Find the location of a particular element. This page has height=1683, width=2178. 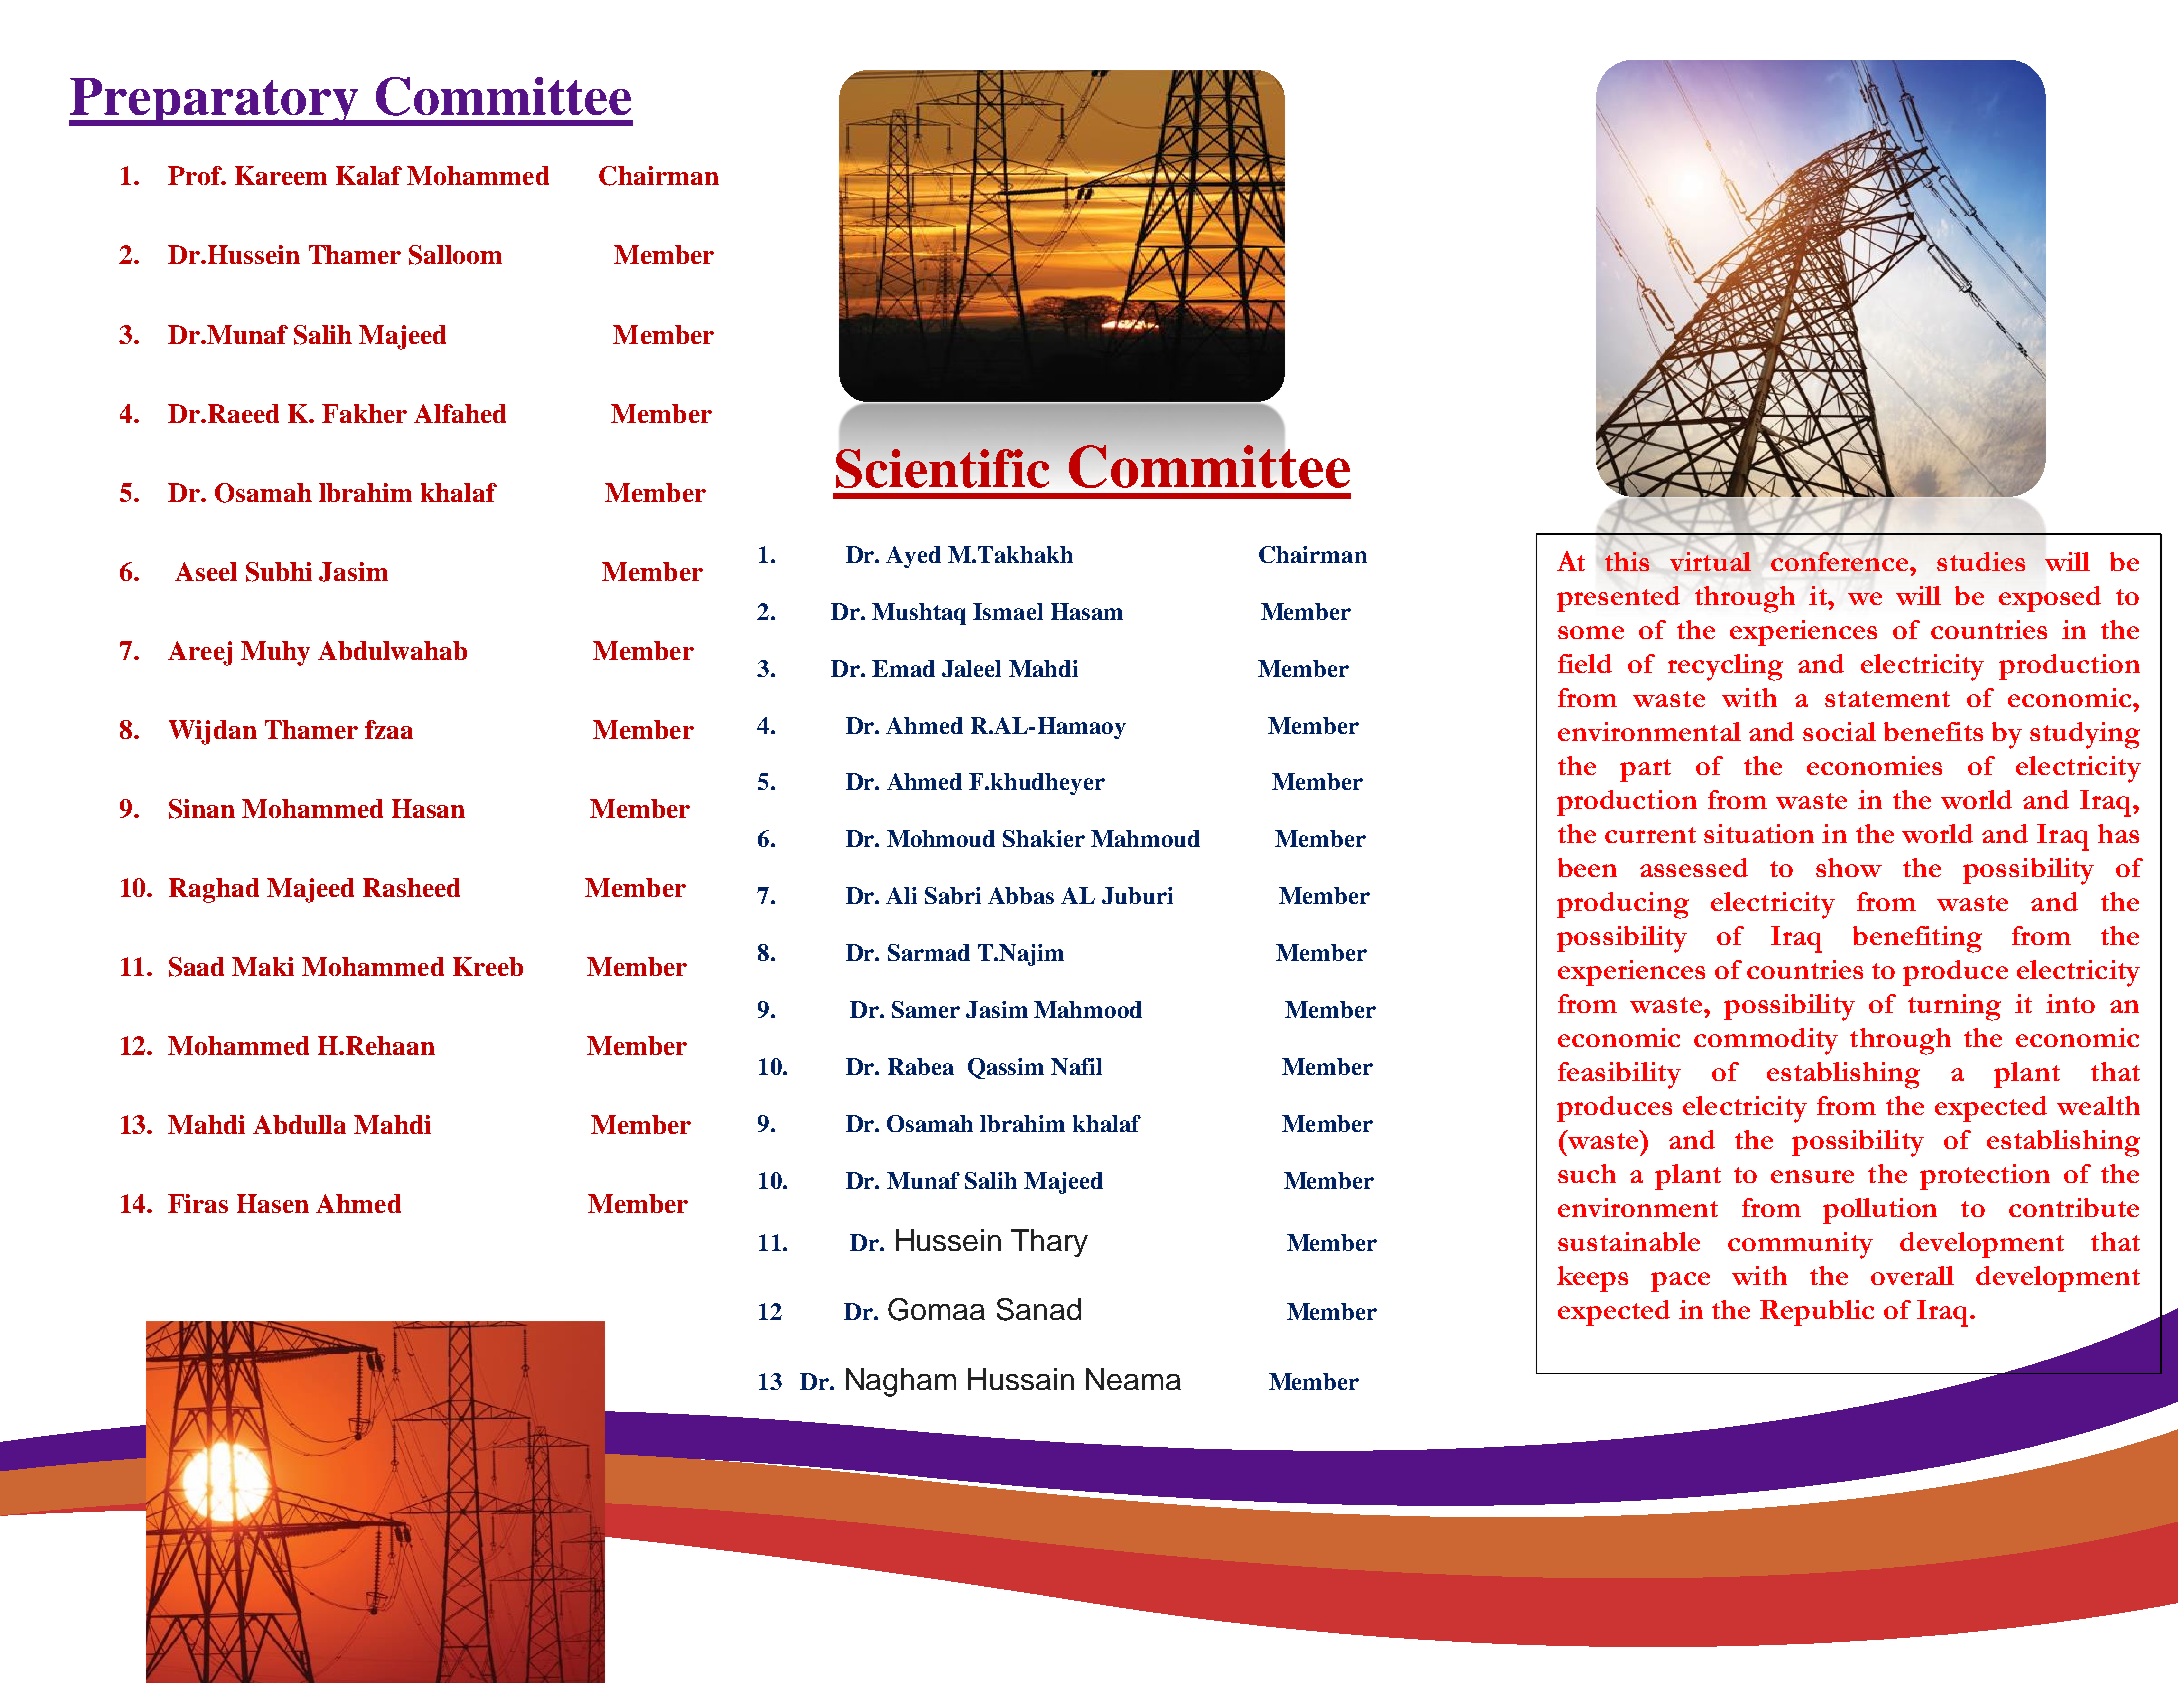

Hasan is located at coordinates (428, 808).
